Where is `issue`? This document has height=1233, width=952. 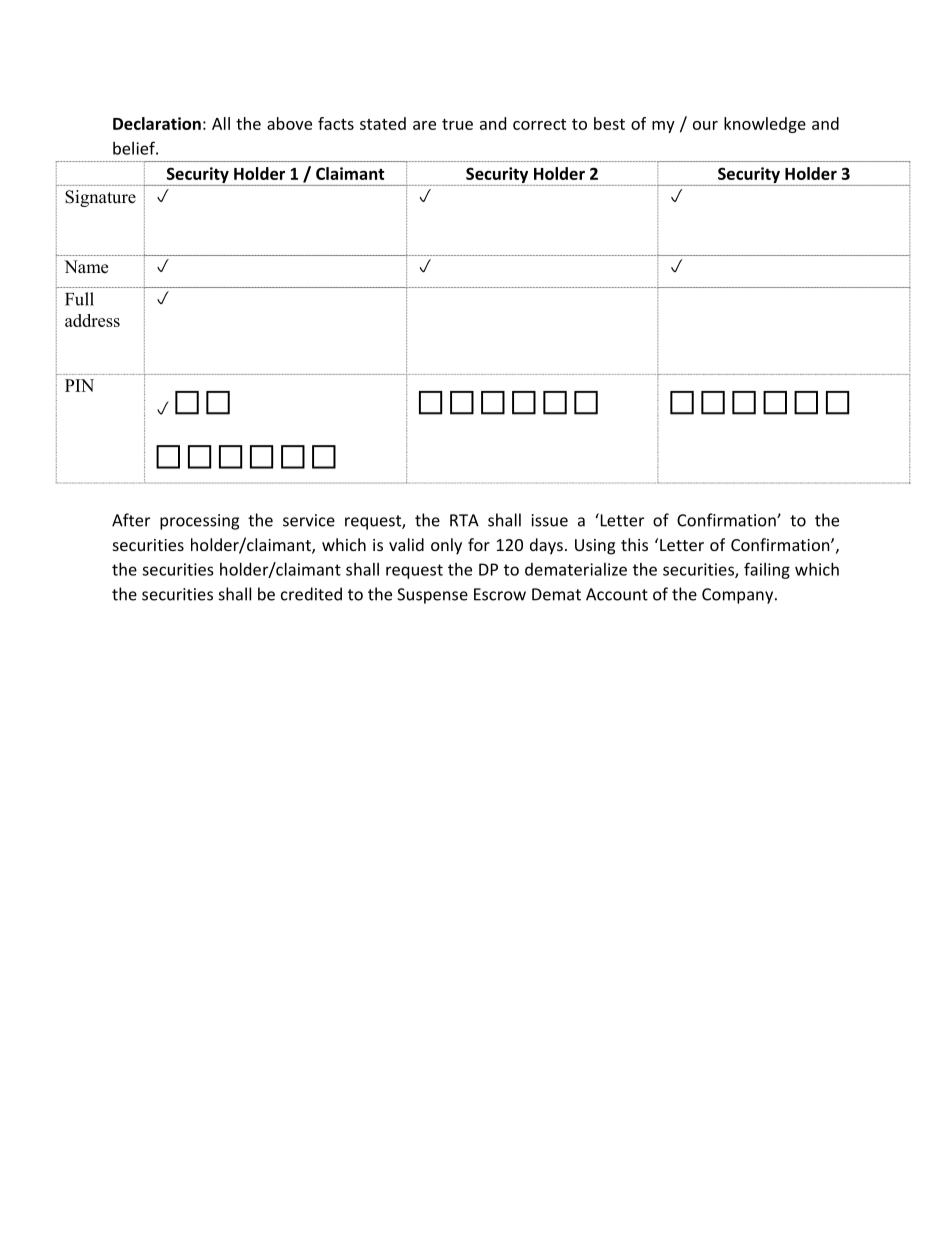
issue is located at coordinates (550, 520).
